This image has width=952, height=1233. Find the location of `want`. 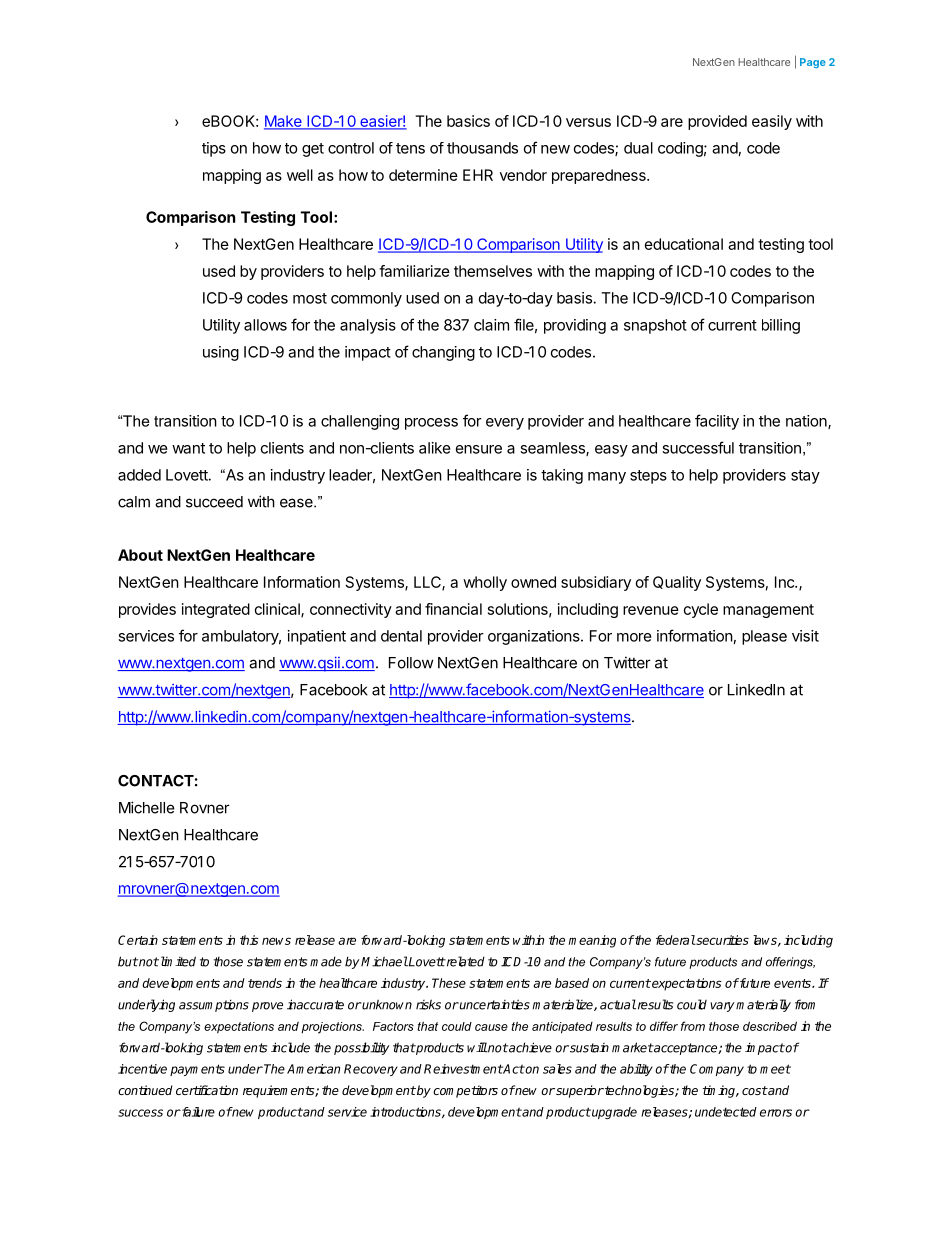

want is located at coordinates (188, 448).
